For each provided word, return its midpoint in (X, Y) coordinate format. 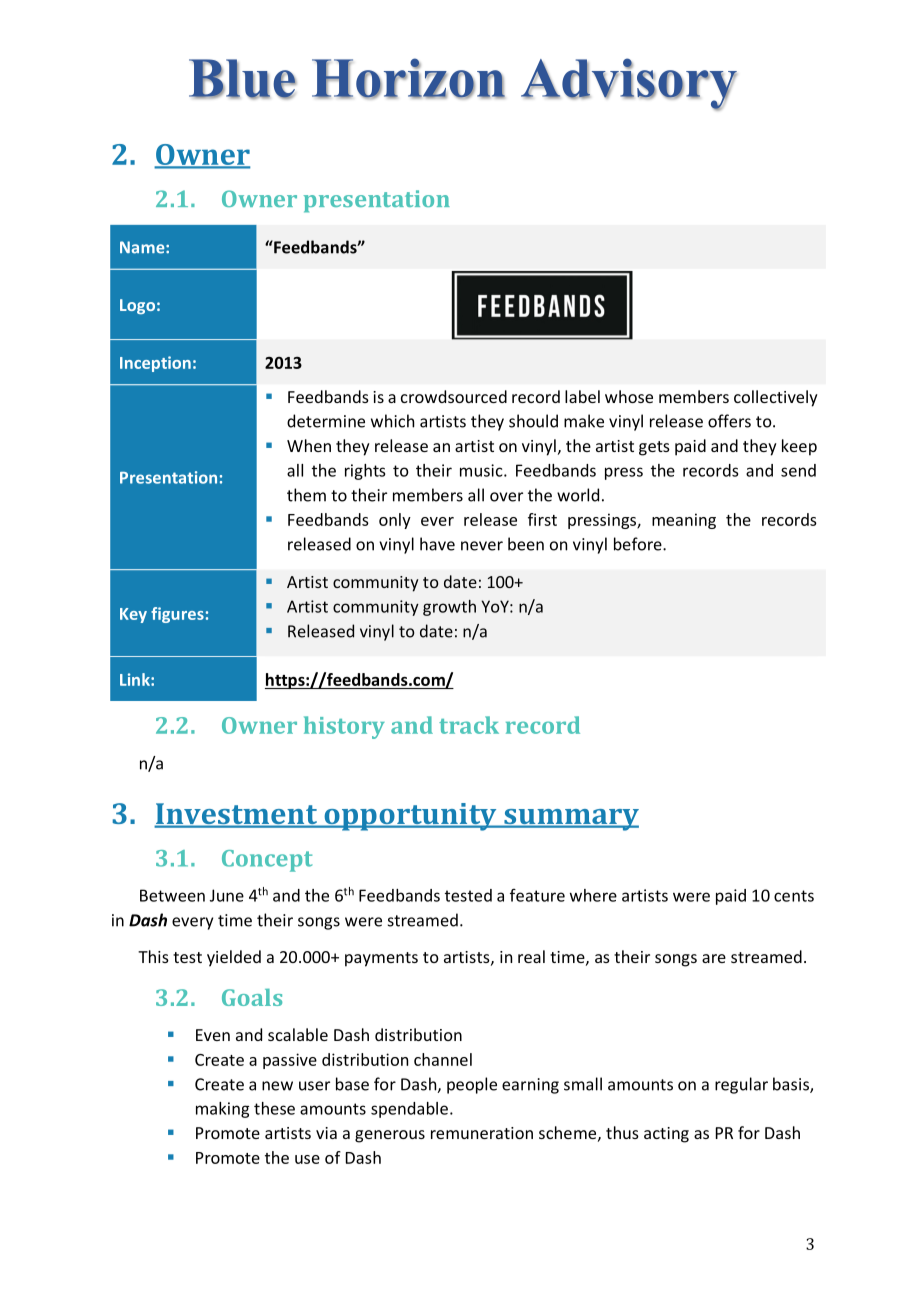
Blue (243, 79)
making (222, 1110)
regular (741, 1085)
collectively (776, 398)
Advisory (629, 84)
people (472, 1085)
